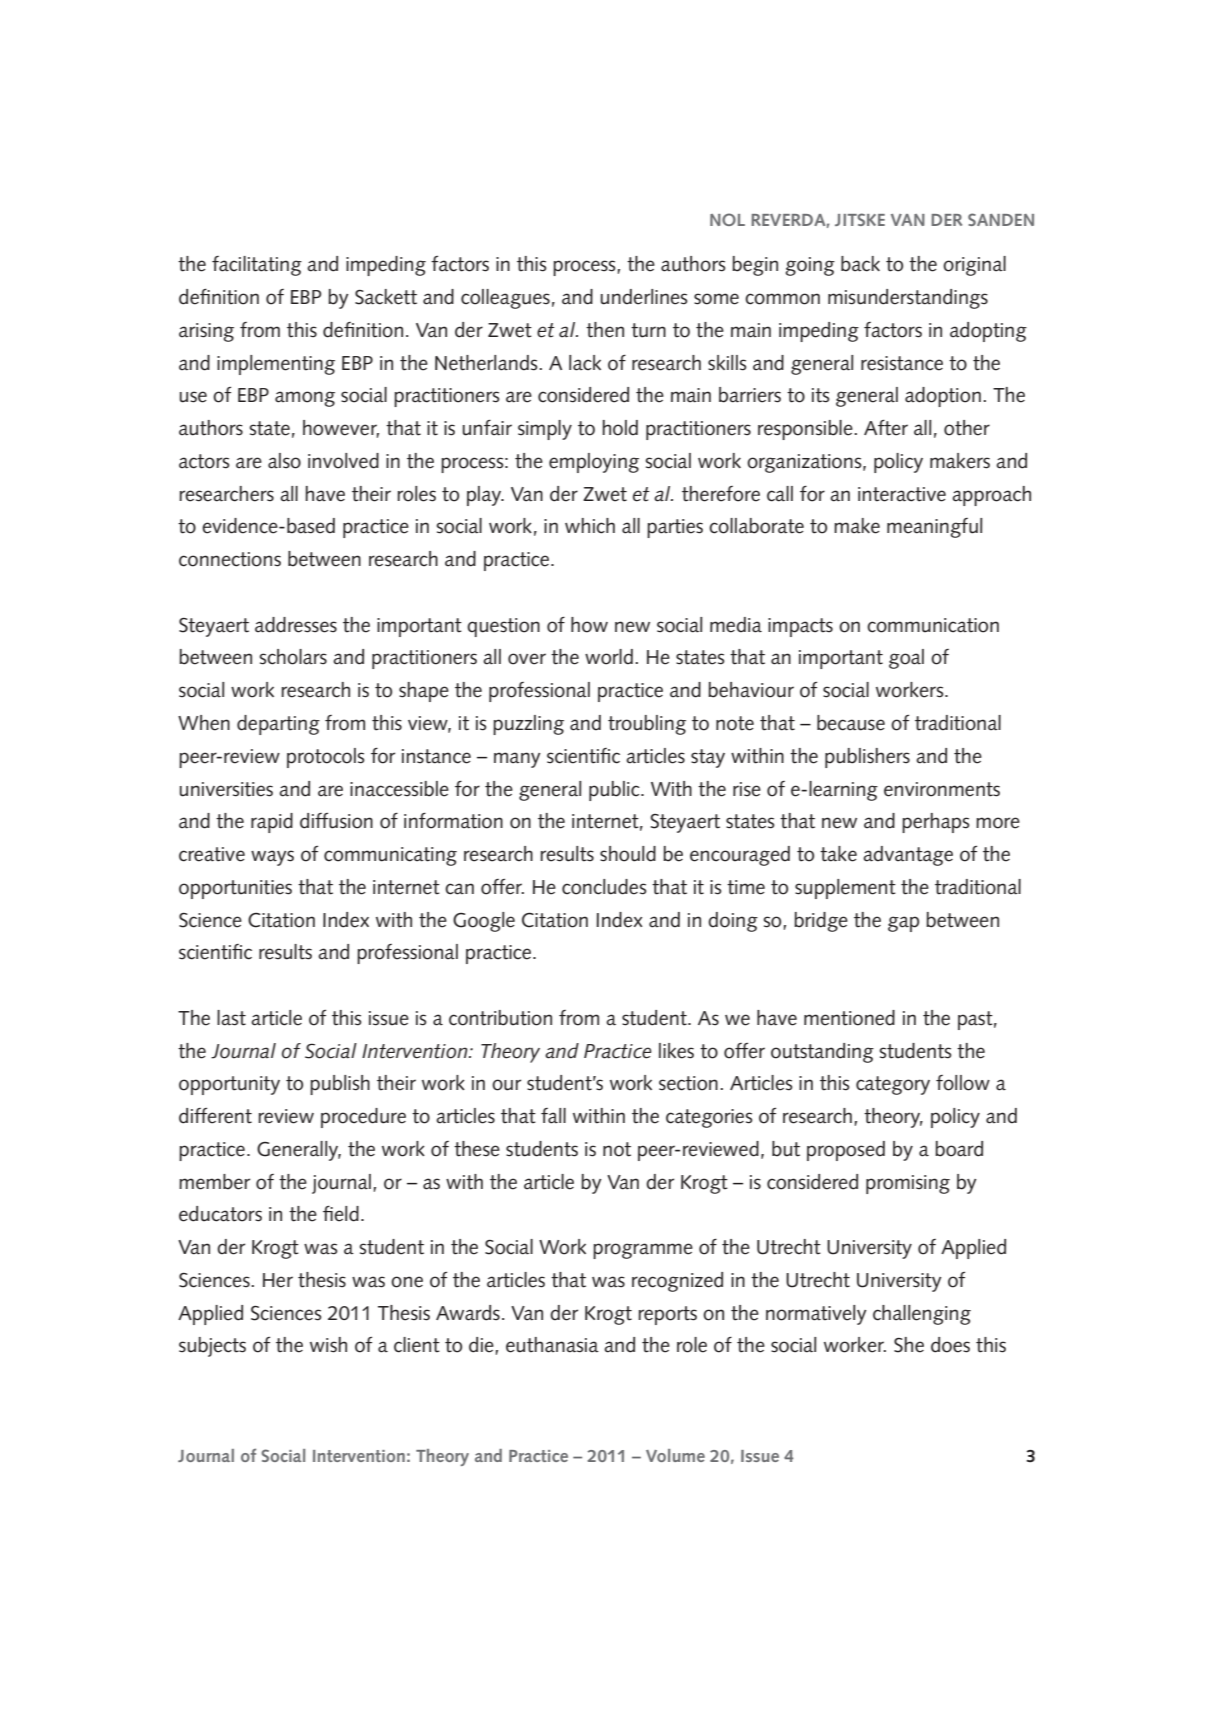 The image size is (1214, 1714). I want to click on goal, so click(906, 659).
